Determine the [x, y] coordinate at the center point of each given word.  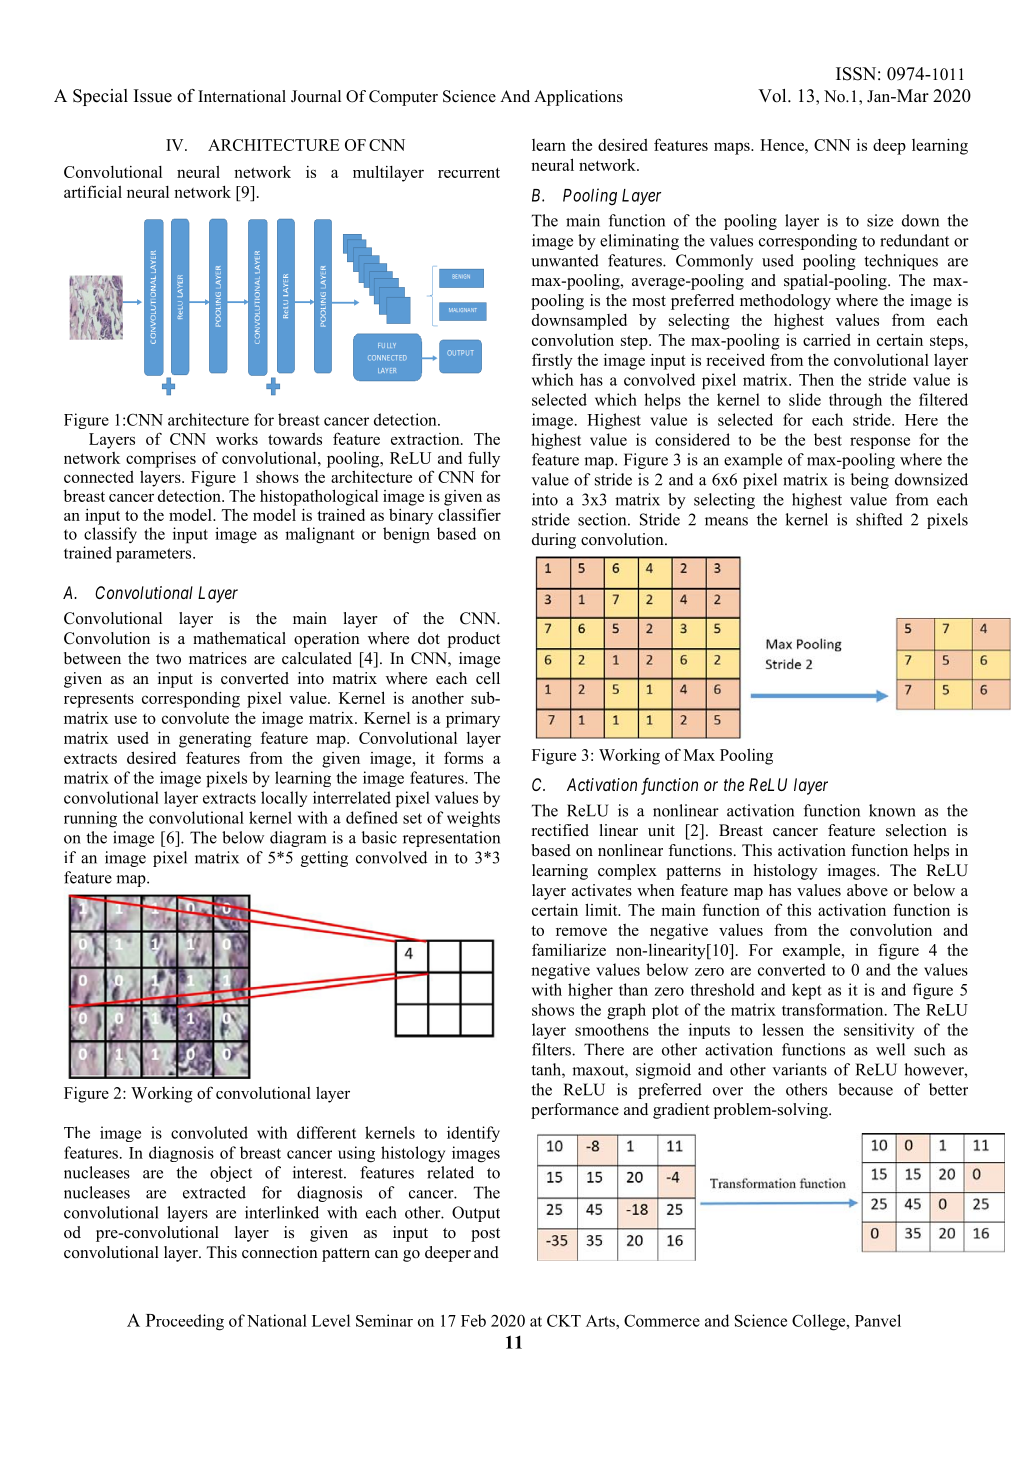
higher [590, 991]
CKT [564, 1321]
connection [280, 1252]
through [855, 401]
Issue [153, 96]
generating [215, 740]
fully [484, 459]
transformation [834, 1009]
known [892, 810]
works [237, 439]
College [820, 1322]
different [326, 1132]
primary [473, 720]
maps [733, 148]
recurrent [469, 173]
